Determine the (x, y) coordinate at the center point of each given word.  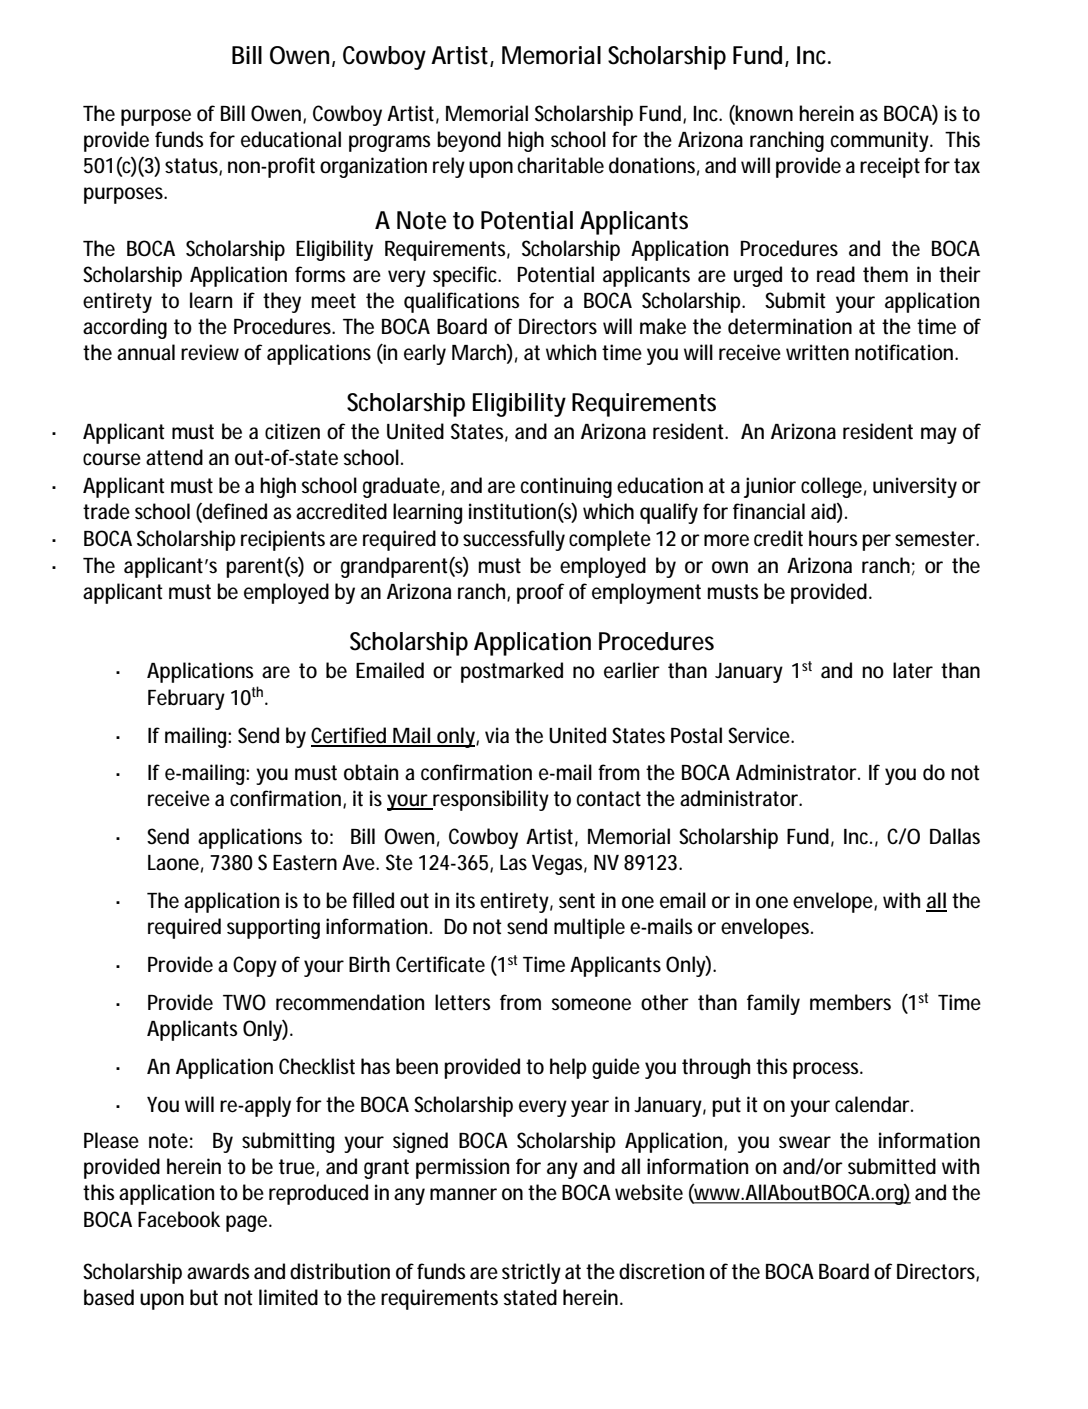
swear (805, 1142)
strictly (531, 1273)
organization (373, 167)
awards (218, 1271)
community (882, 141)
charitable (561, 165)
